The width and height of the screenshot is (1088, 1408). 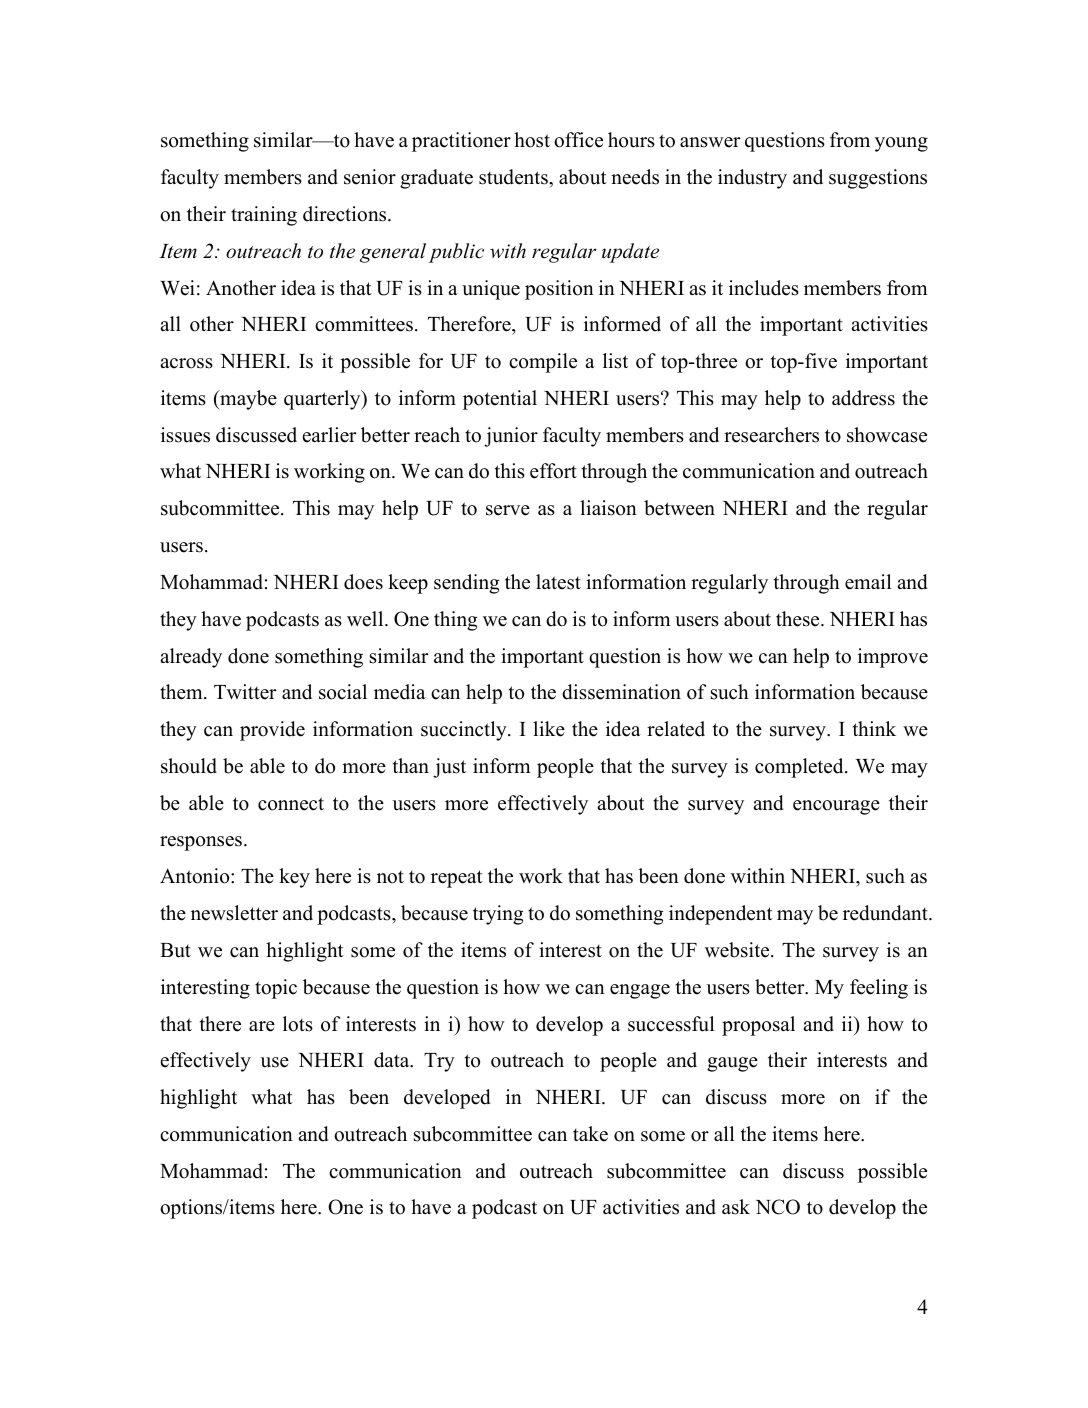 I want to click on students, so click(x=514, y=177).
